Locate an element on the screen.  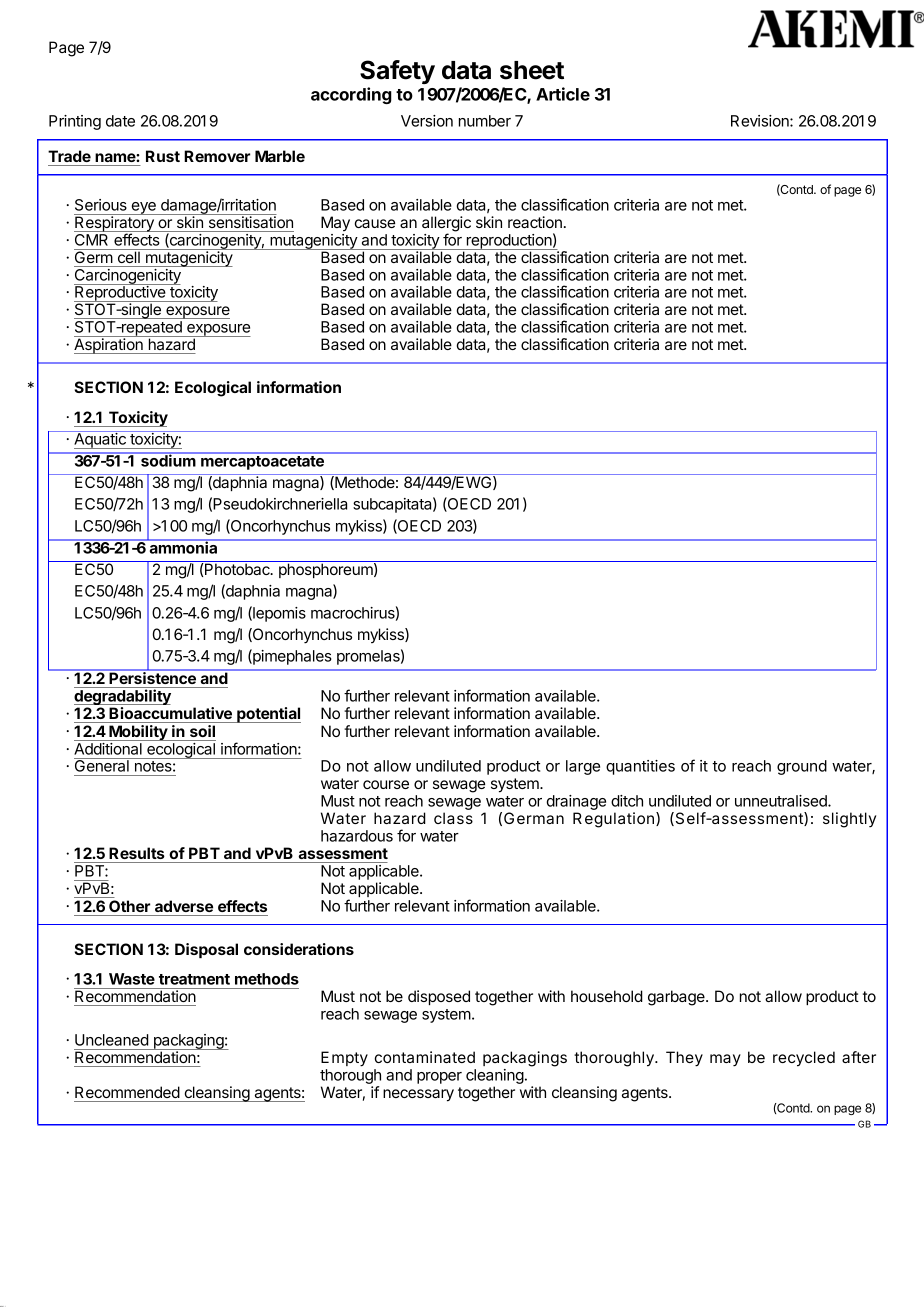
Revision is located at coordinates (761, 121).
